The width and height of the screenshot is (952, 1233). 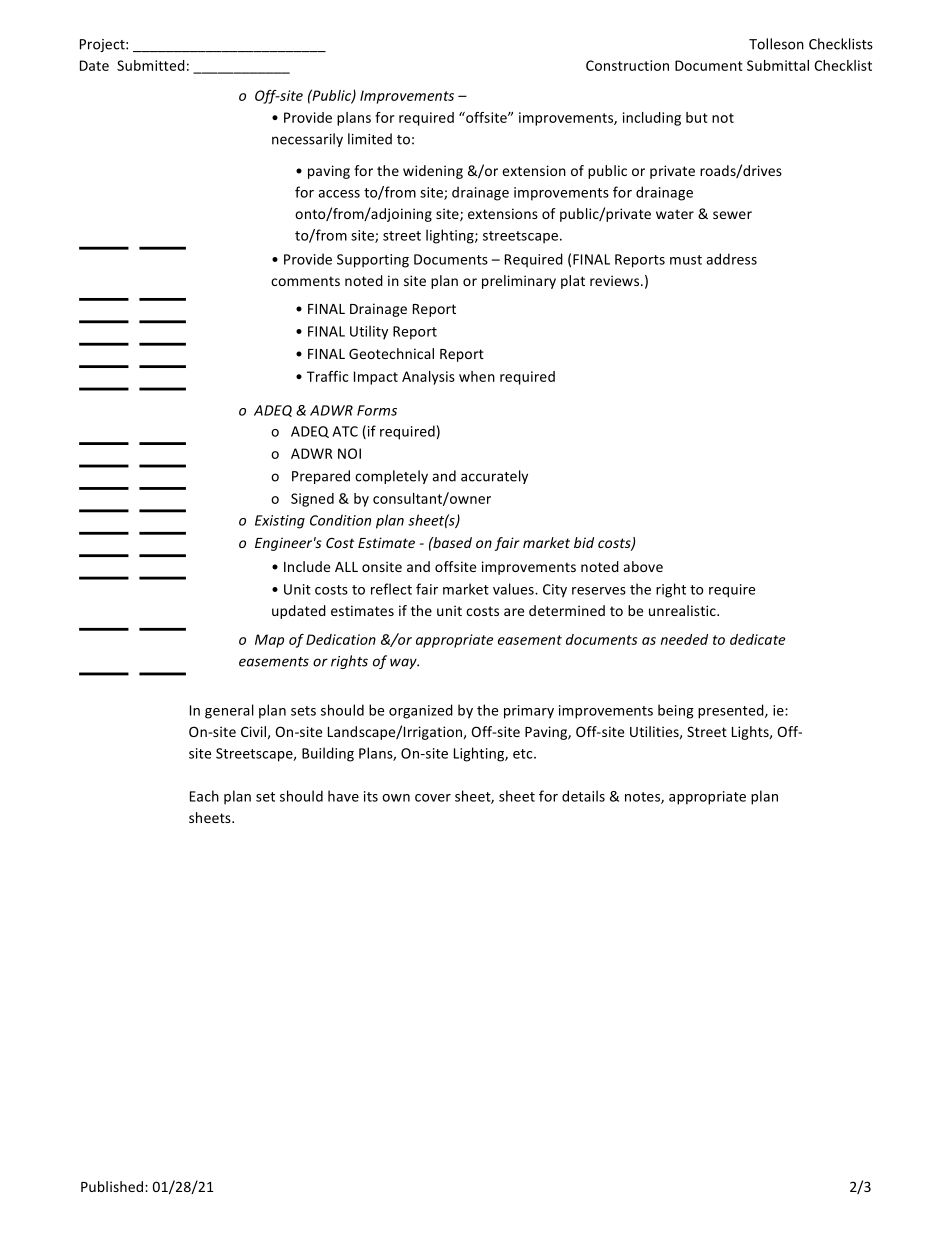 I want to click on Submitted, so click(x=151, y=65).
